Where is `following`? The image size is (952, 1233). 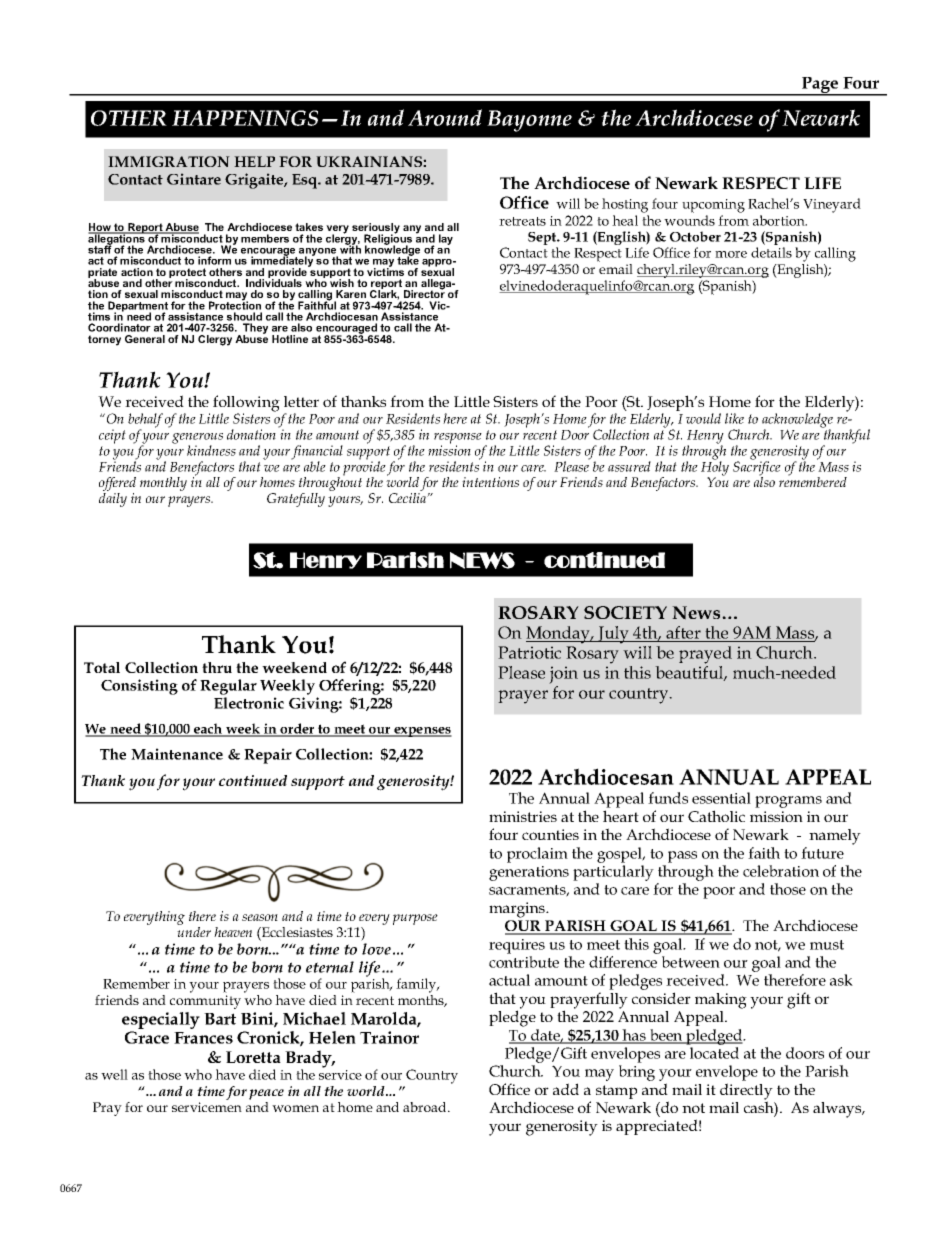 following is located at coordinates (246, 404).
